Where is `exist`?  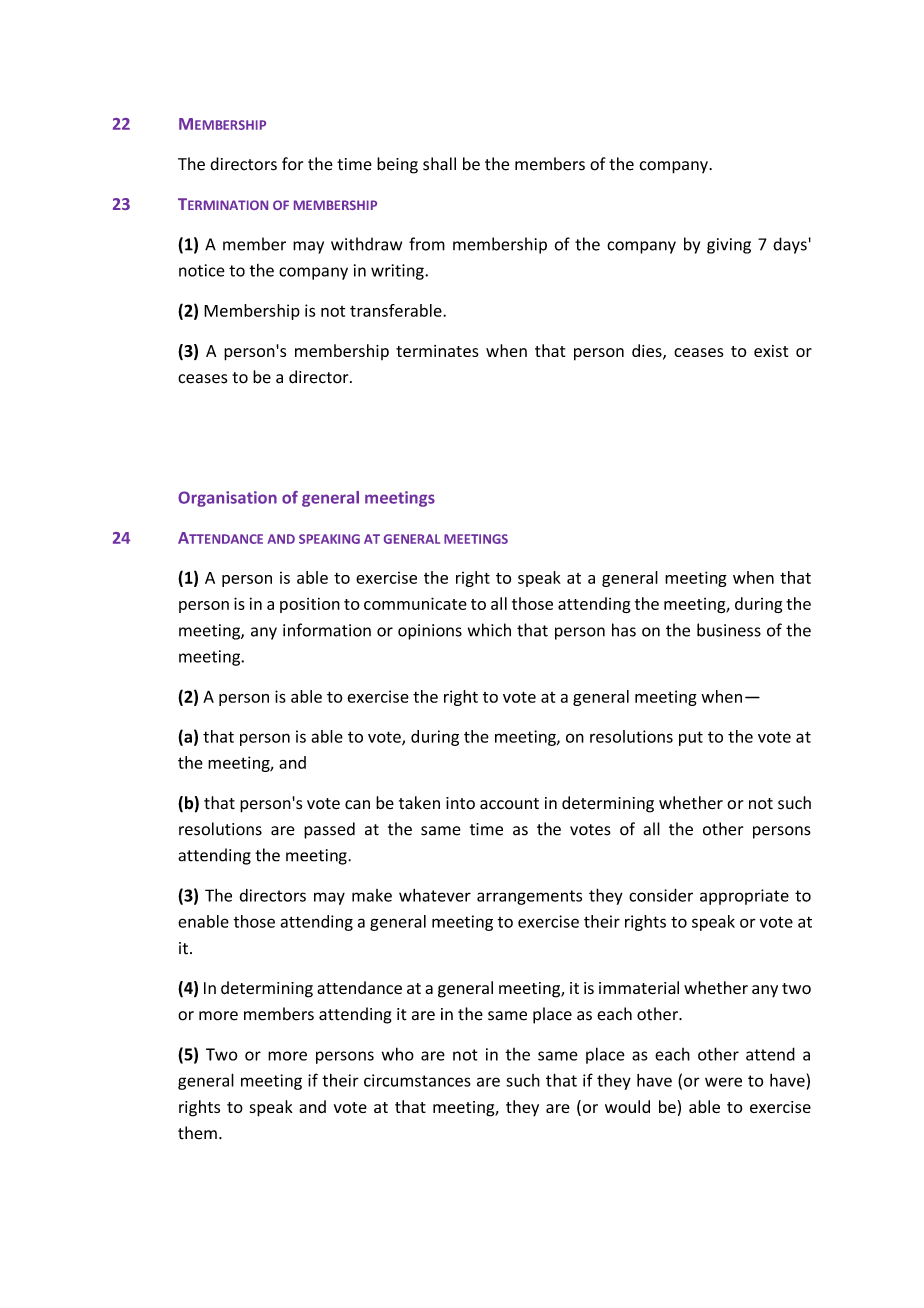 exist is located at coordinates (771, 351).
